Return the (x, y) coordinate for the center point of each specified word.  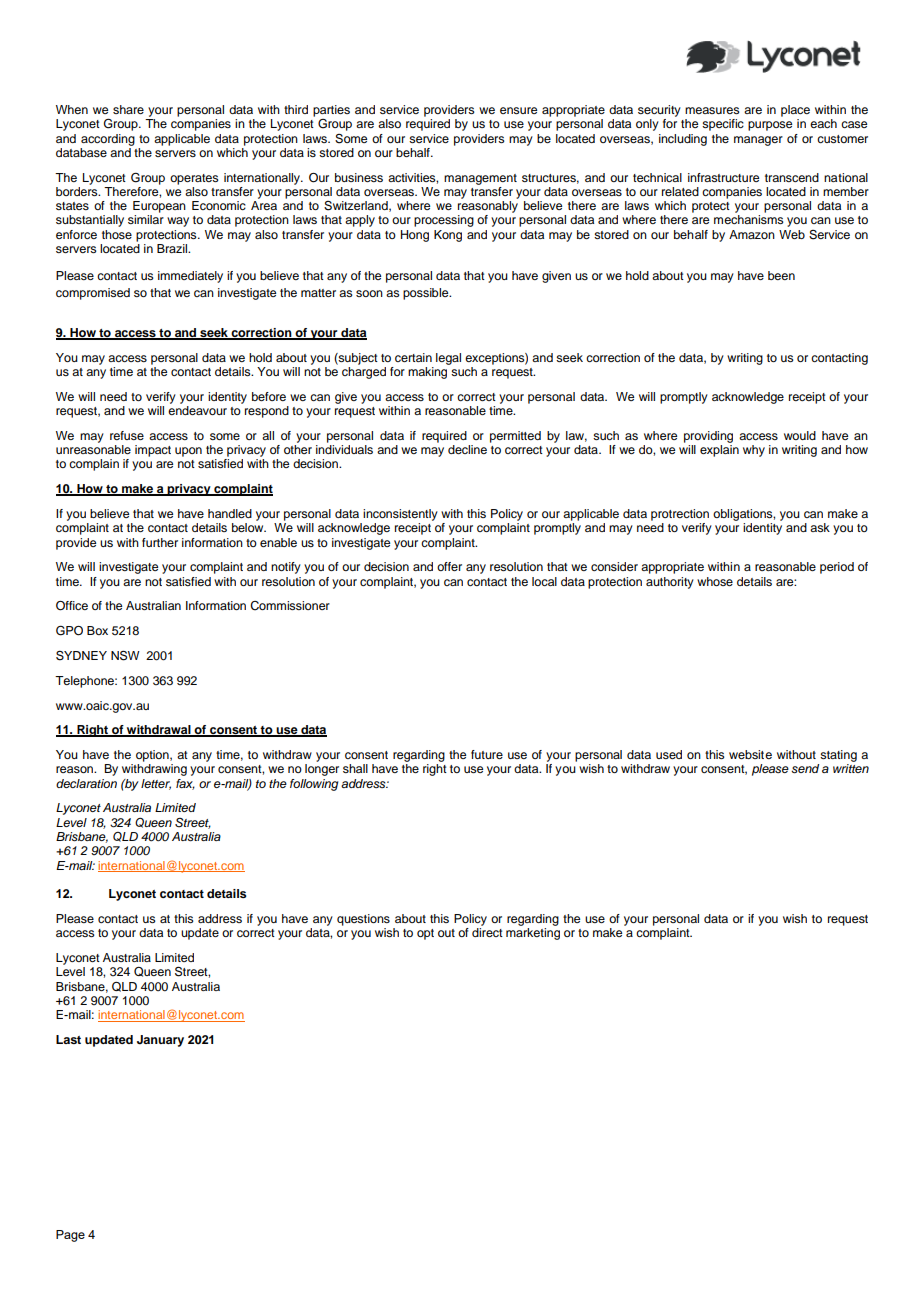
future (487, 754)
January (160, 1041)
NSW (125, 655)
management (480, 179)
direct (487, 932)
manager (758, 141)
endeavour (197, 410)
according (108, 140)
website (750, 754)
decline (467, 449)
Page (70, 1236)
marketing (533, 934)
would (800, 435)
